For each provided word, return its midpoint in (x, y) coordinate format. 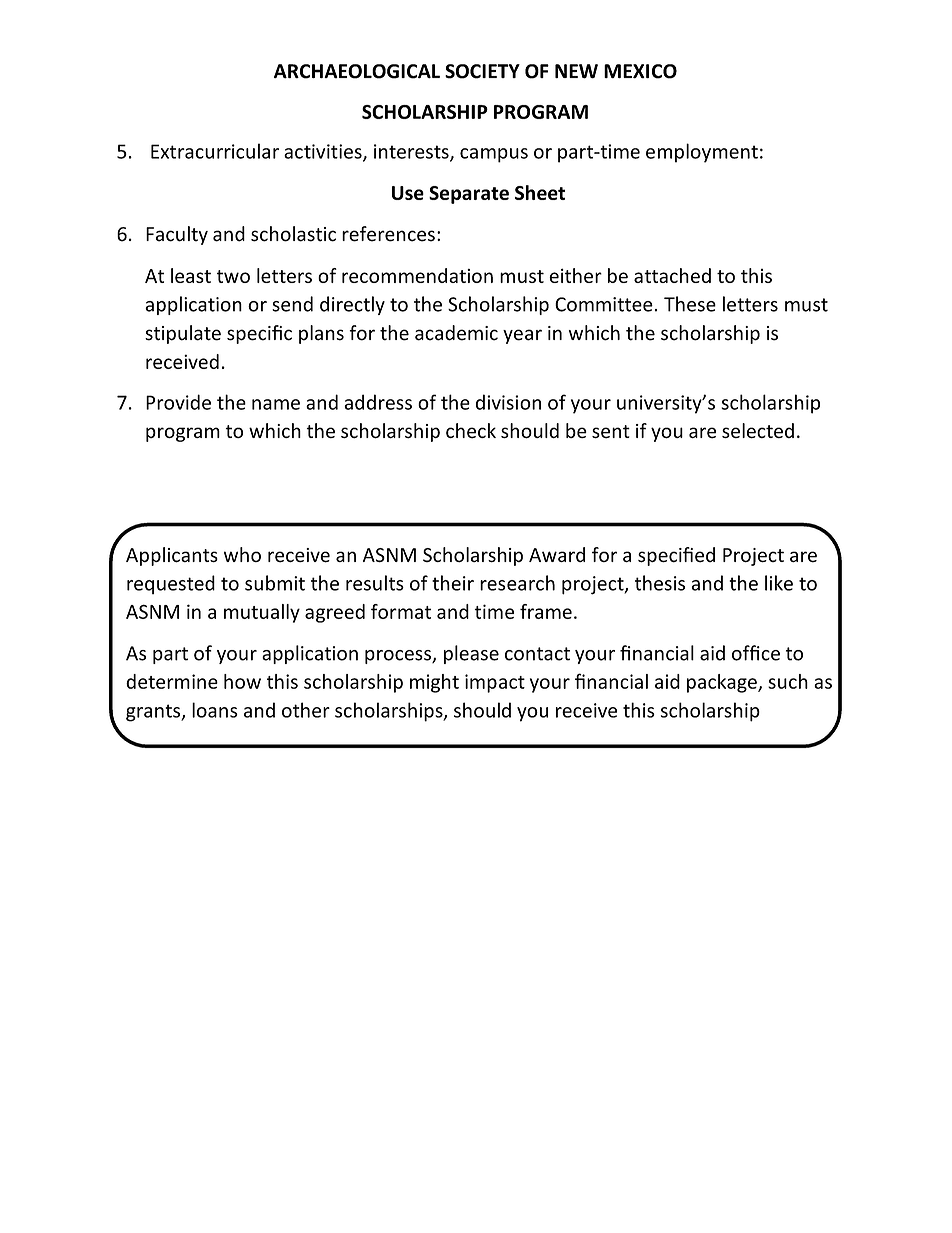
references (388, 234)
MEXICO (640, 71)
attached (672, 275)
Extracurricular (215, 151)
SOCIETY (482, 71)
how (242, 681)
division (508, 402)
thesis (660, 583)
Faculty (177, 235)
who (242, 554)
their (453, 583)
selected (758, 430)
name (276, 404)
